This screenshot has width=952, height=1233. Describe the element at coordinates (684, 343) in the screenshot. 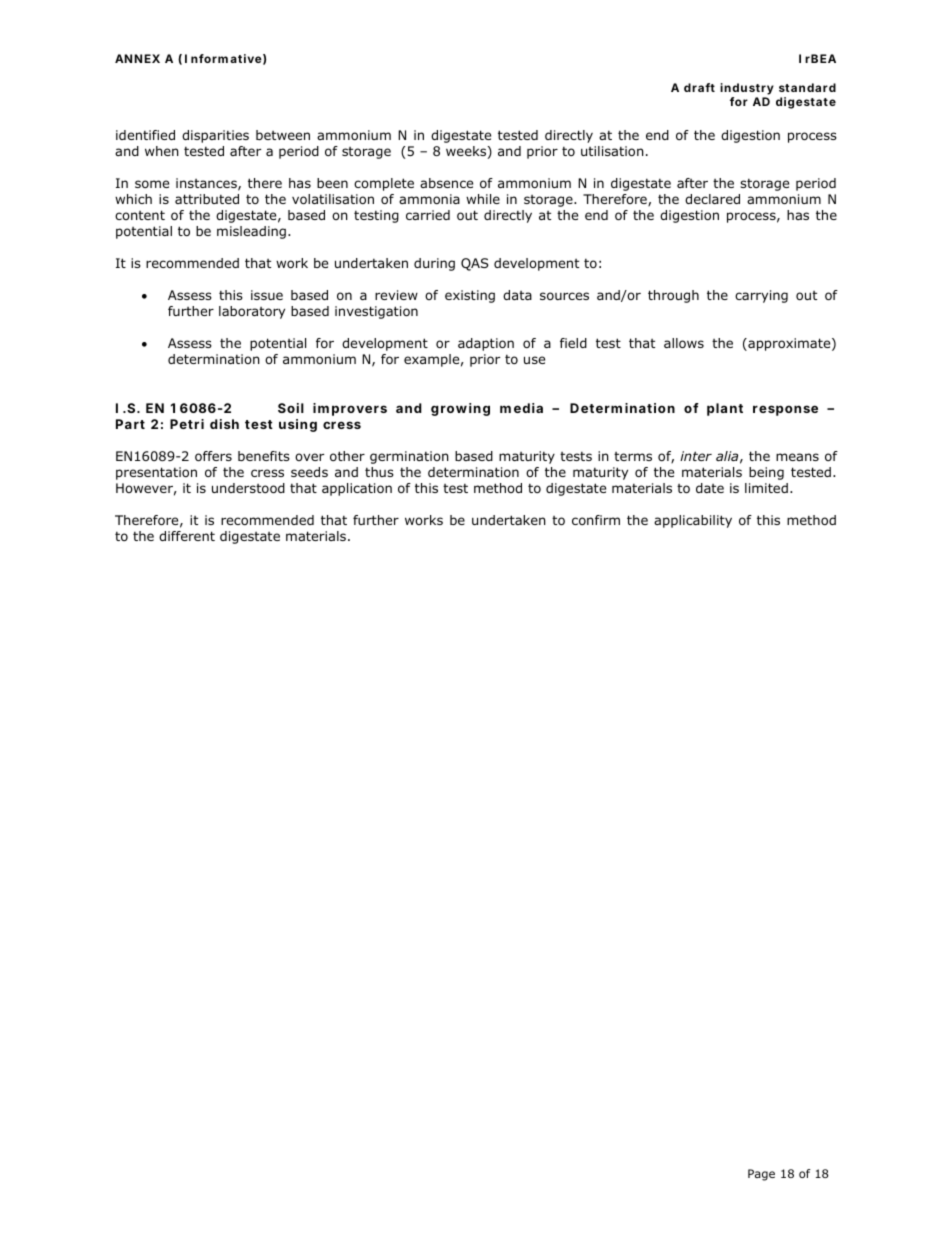

I see `allows` at that location.
